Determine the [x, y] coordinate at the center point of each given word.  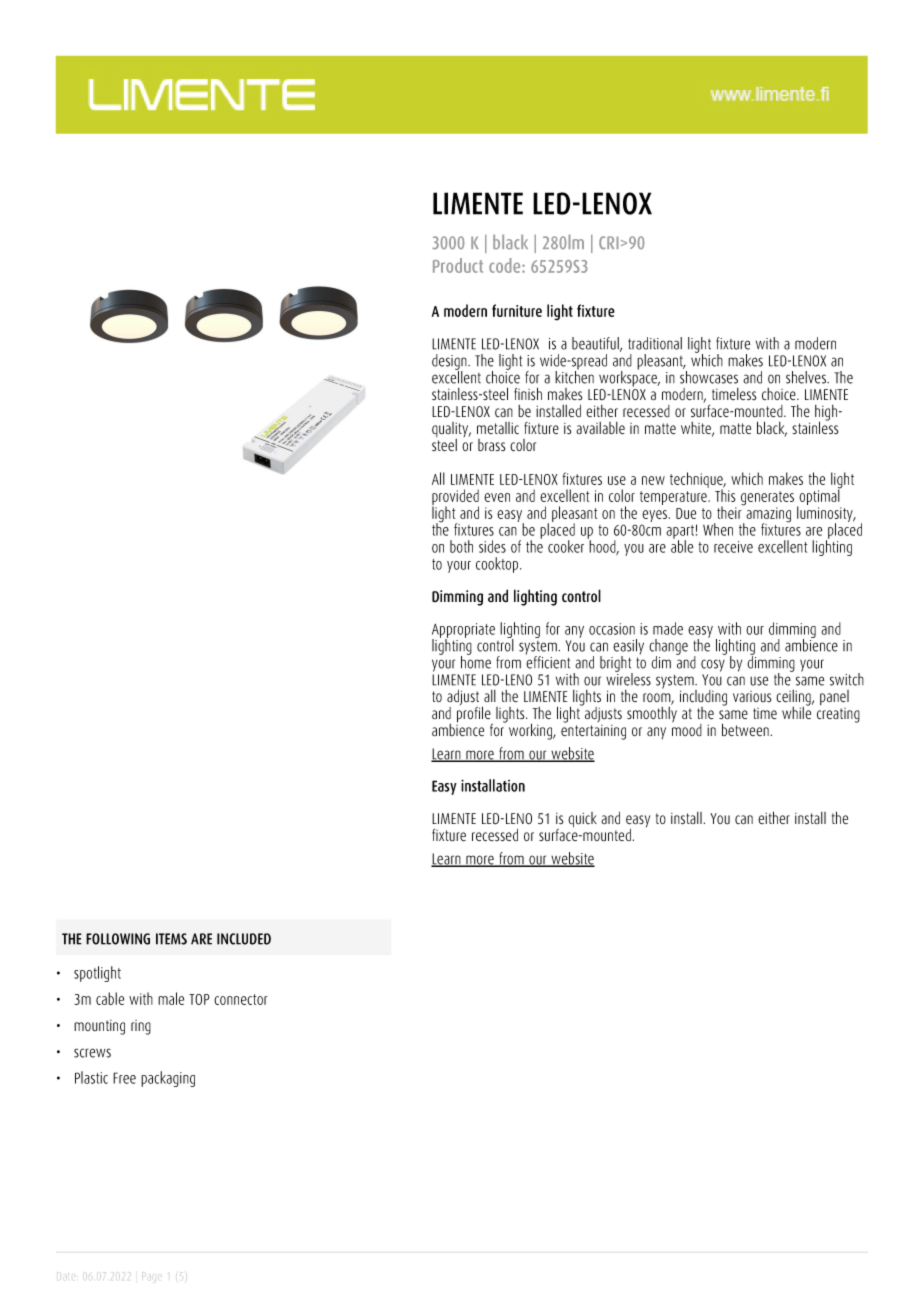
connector [241, 999]
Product [458, 265]
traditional [655, 343]
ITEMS [171, 939]
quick [582, 819]
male [171, 998]
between [745, 729]
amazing [767, 516]
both [461, 546]
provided [455, 498]
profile [475, 715]
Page [152, 1276]
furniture [517, 310]
